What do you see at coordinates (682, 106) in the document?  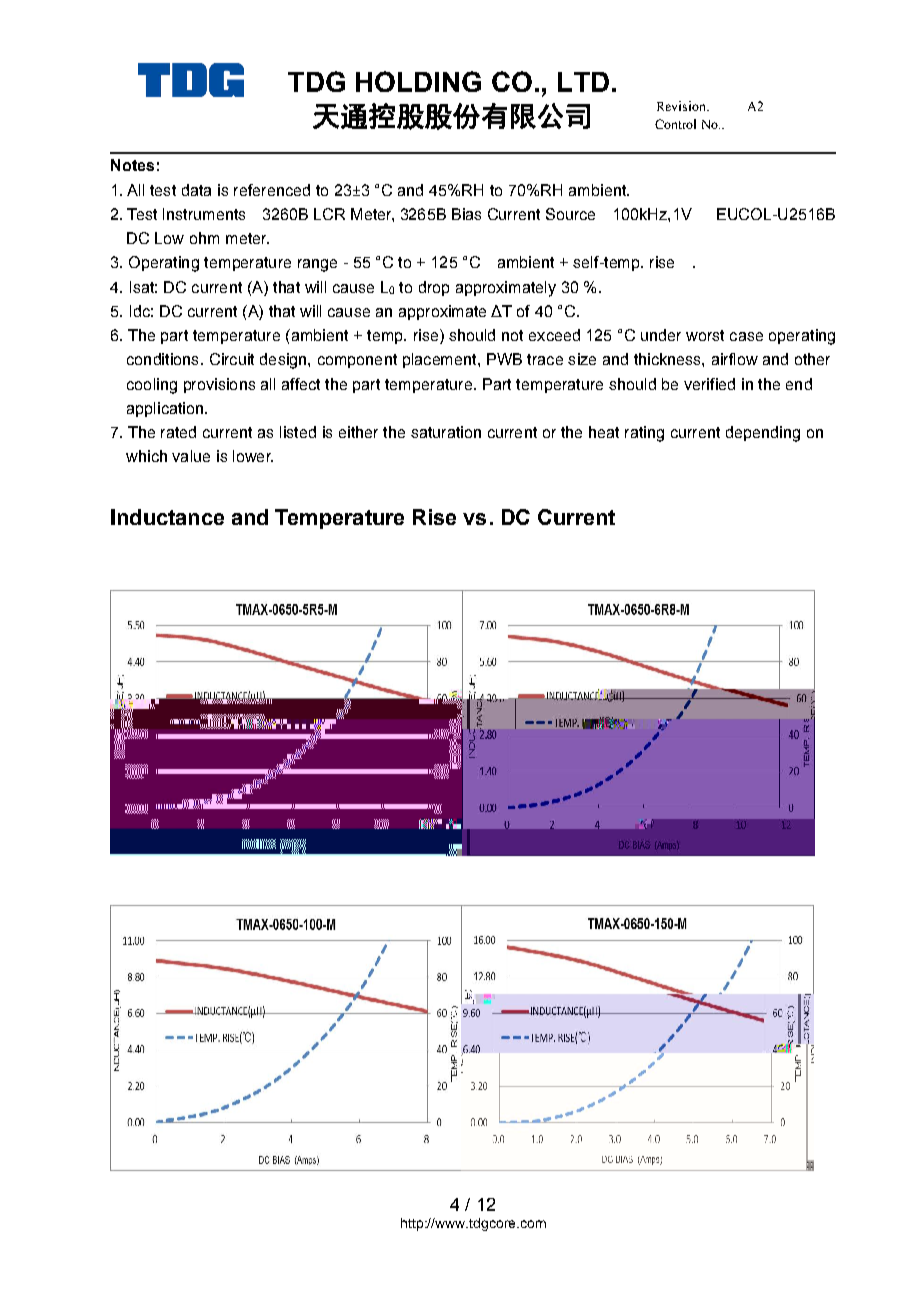 I see `Revision` at bounding box center [682, 106].
